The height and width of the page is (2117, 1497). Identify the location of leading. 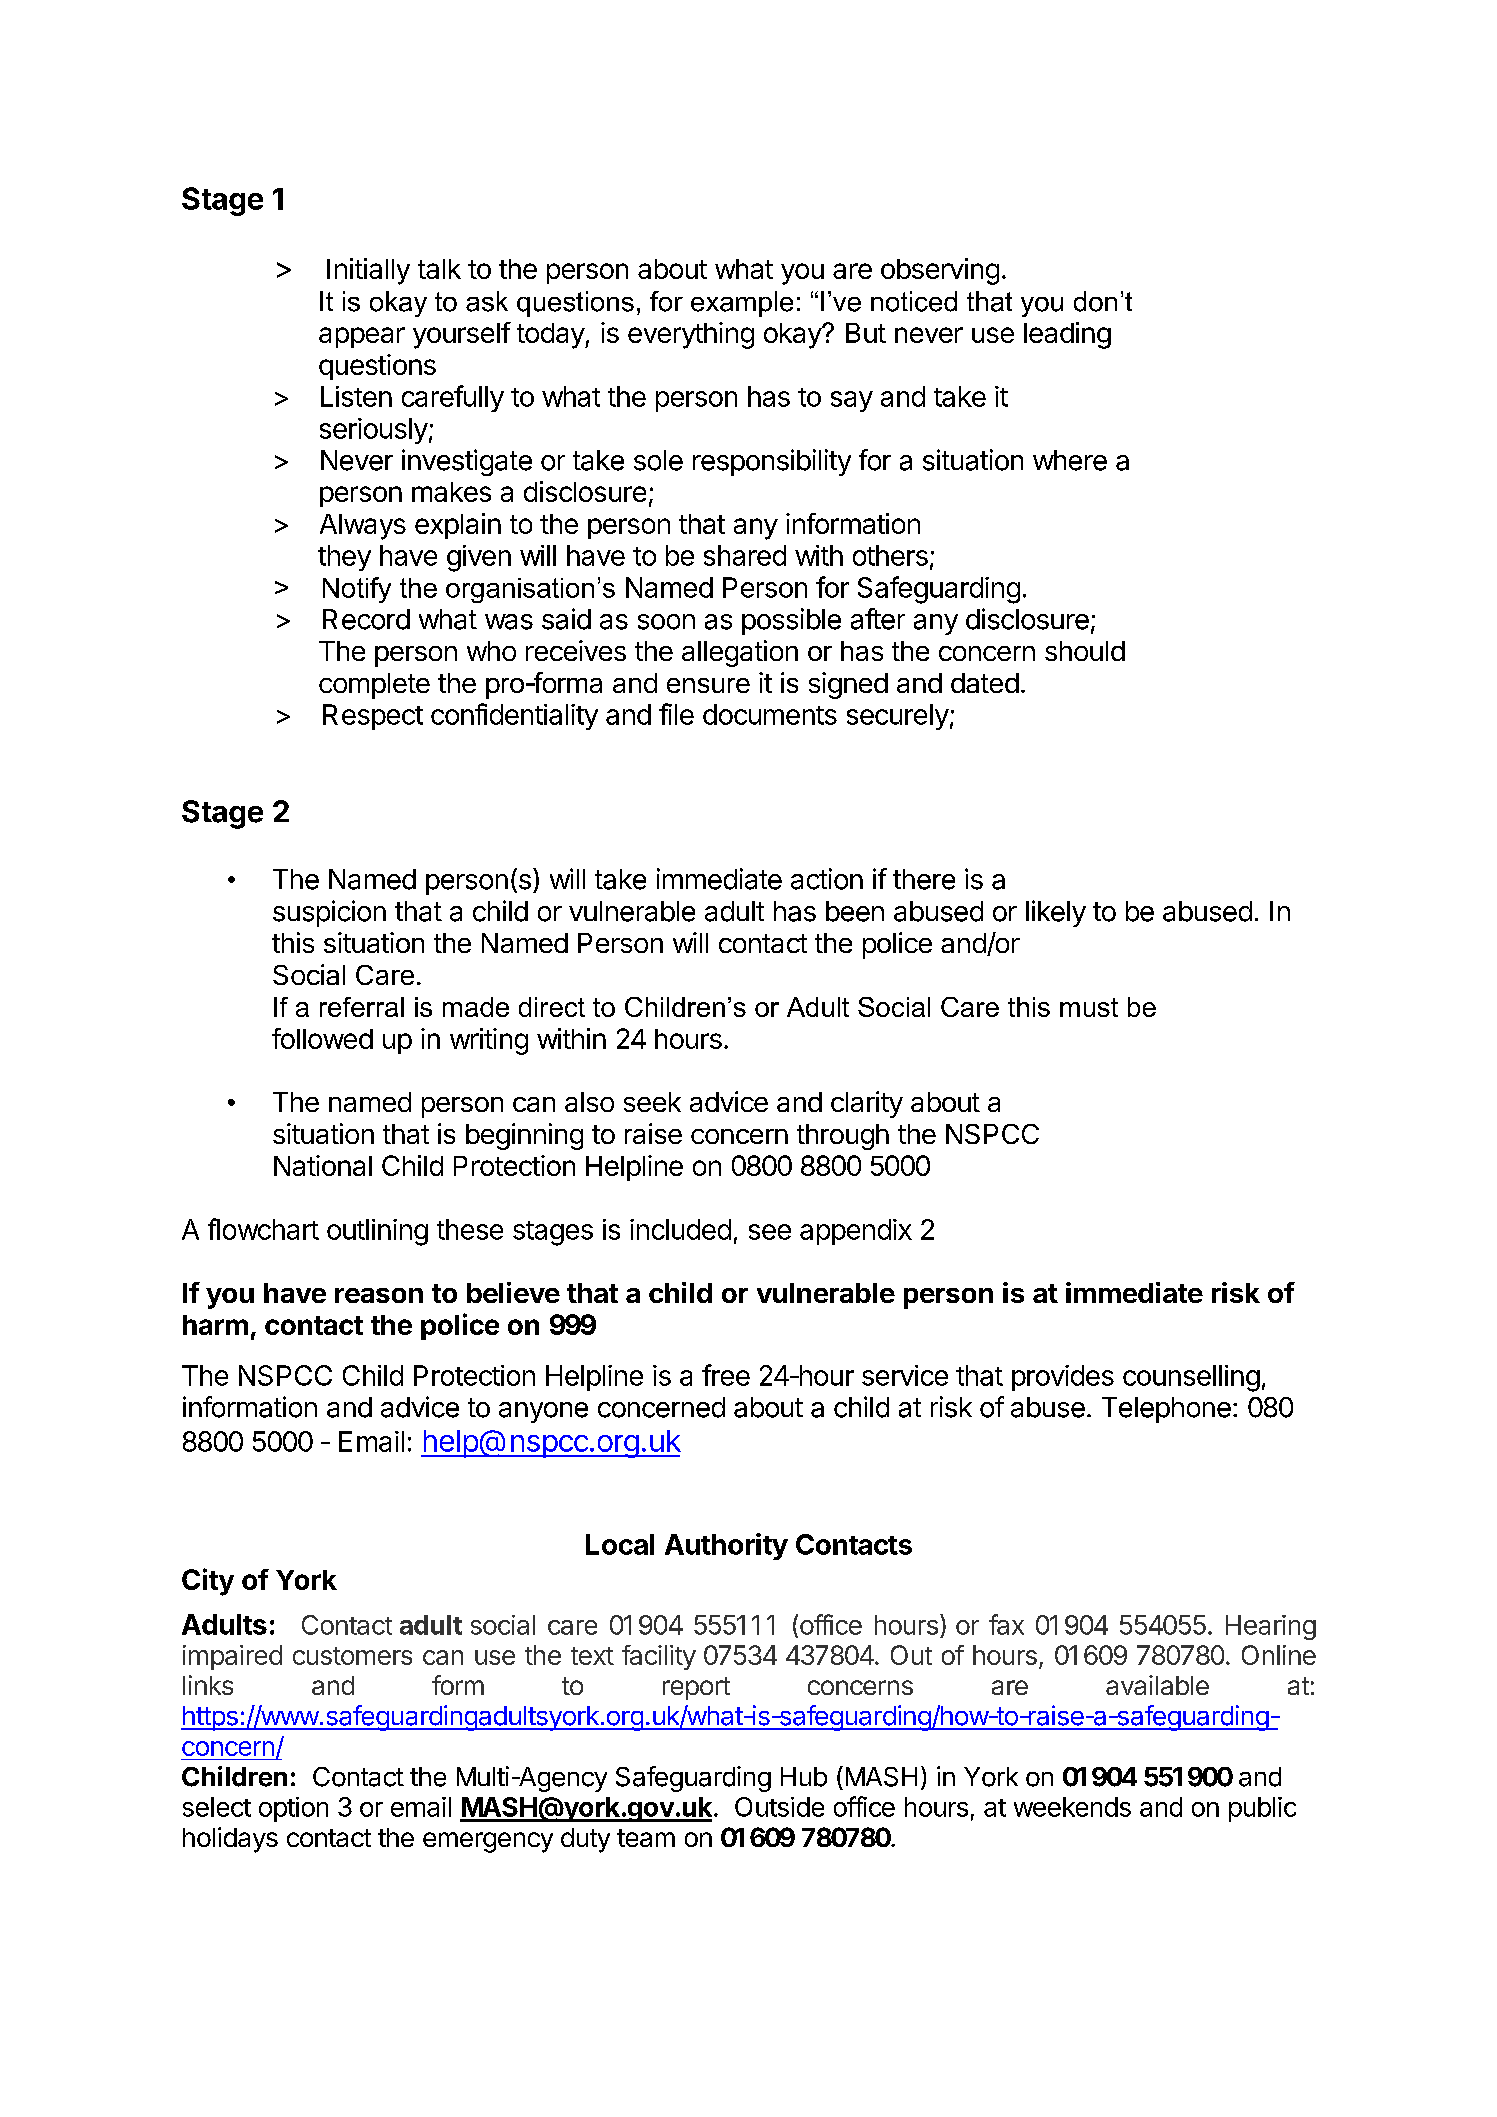
(1067, 335).
